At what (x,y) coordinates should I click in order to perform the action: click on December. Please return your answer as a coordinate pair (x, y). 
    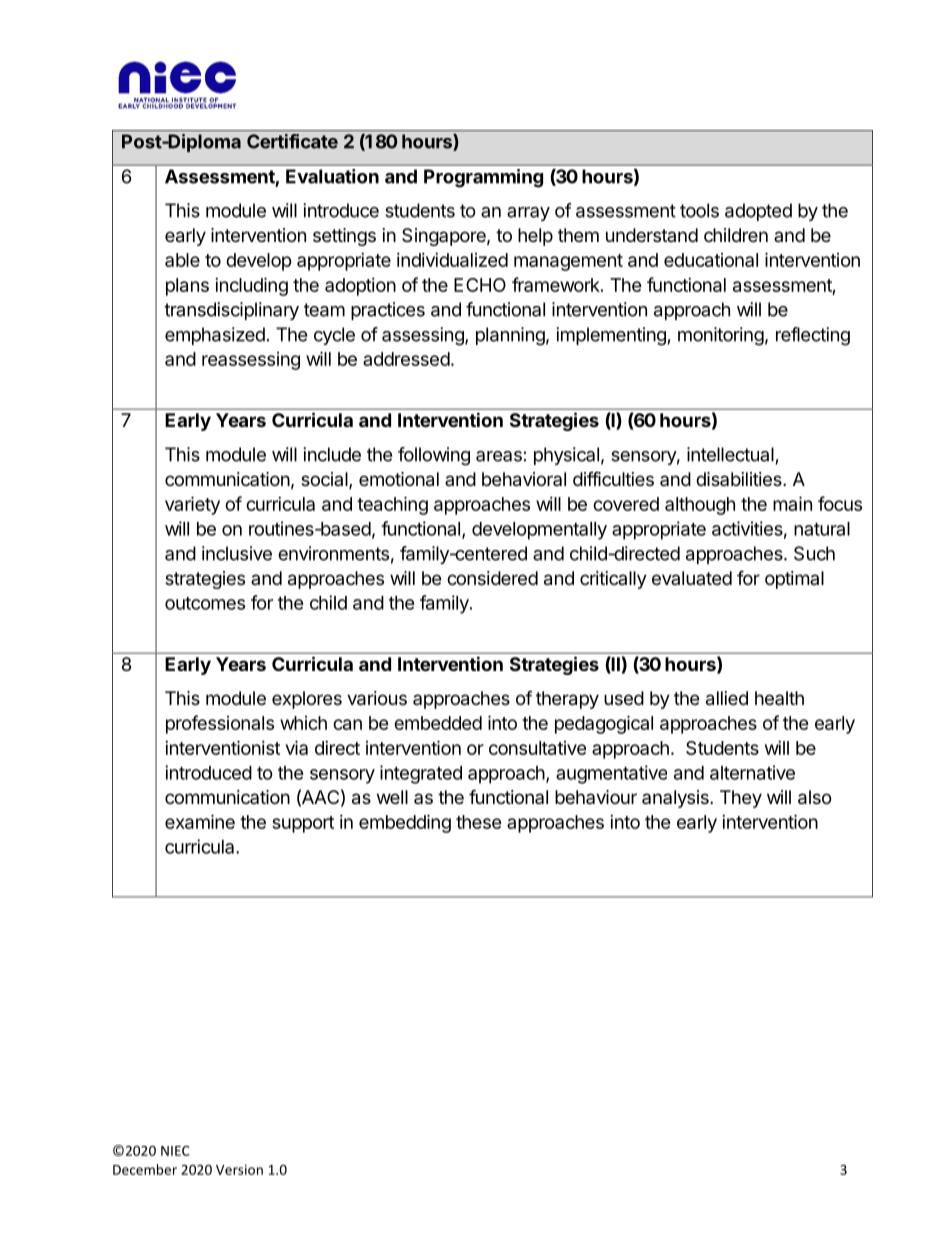
    Looking at the image, I should click on (145, 1169).
